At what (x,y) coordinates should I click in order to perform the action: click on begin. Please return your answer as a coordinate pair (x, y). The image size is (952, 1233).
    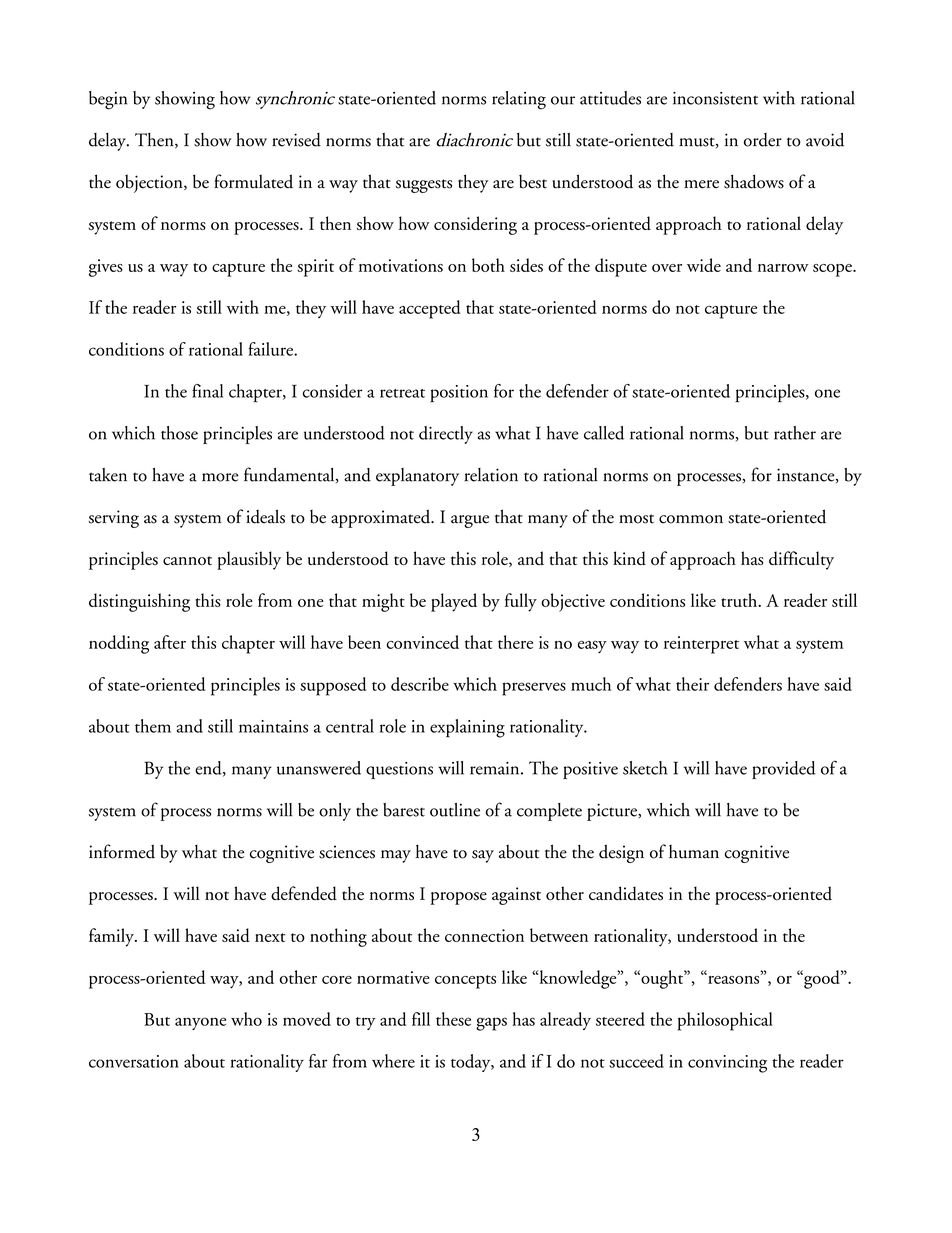
    Looking at the image, I should click on (108, 100).
